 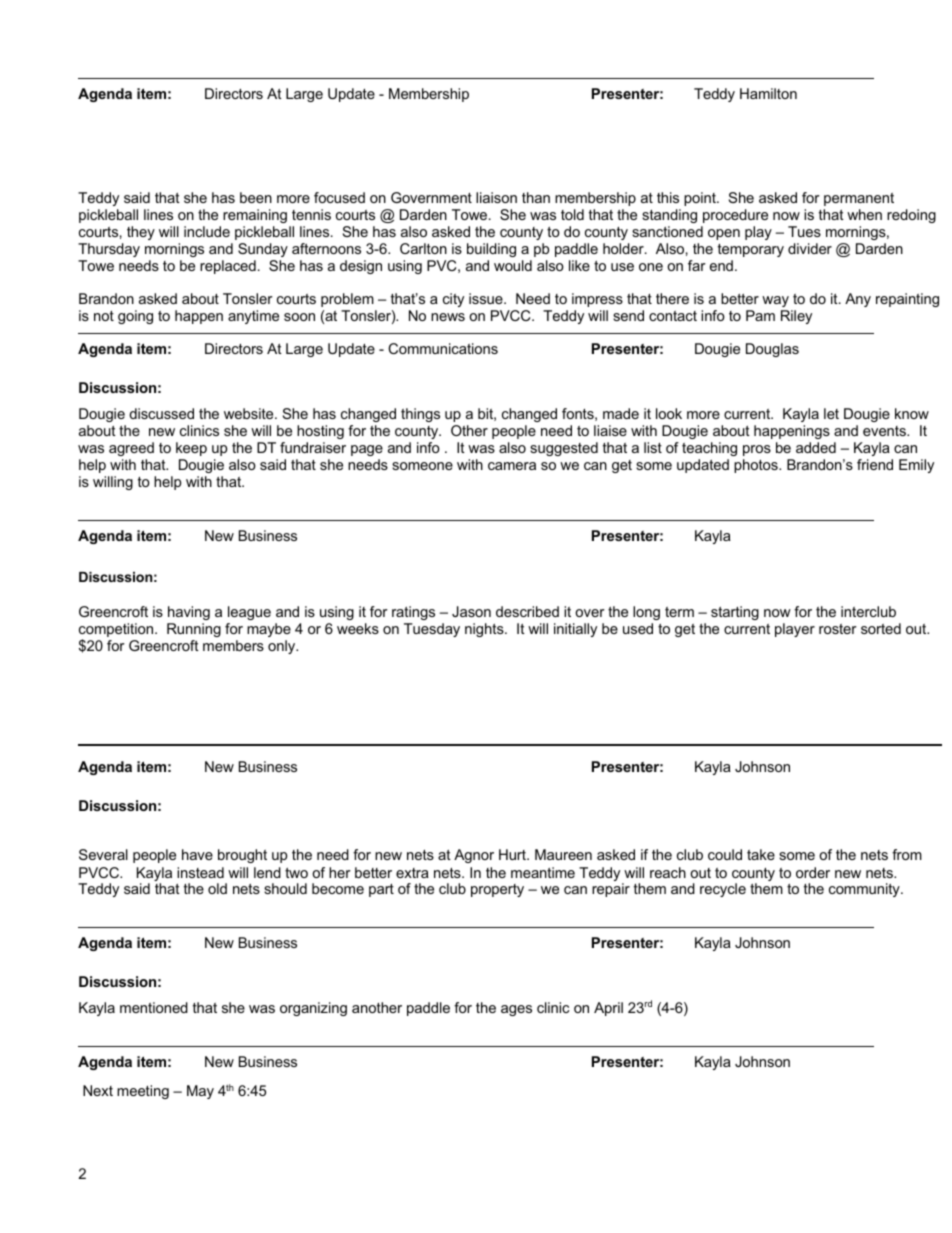 I want to click on Hamilton, so click(x=768, y=93).
